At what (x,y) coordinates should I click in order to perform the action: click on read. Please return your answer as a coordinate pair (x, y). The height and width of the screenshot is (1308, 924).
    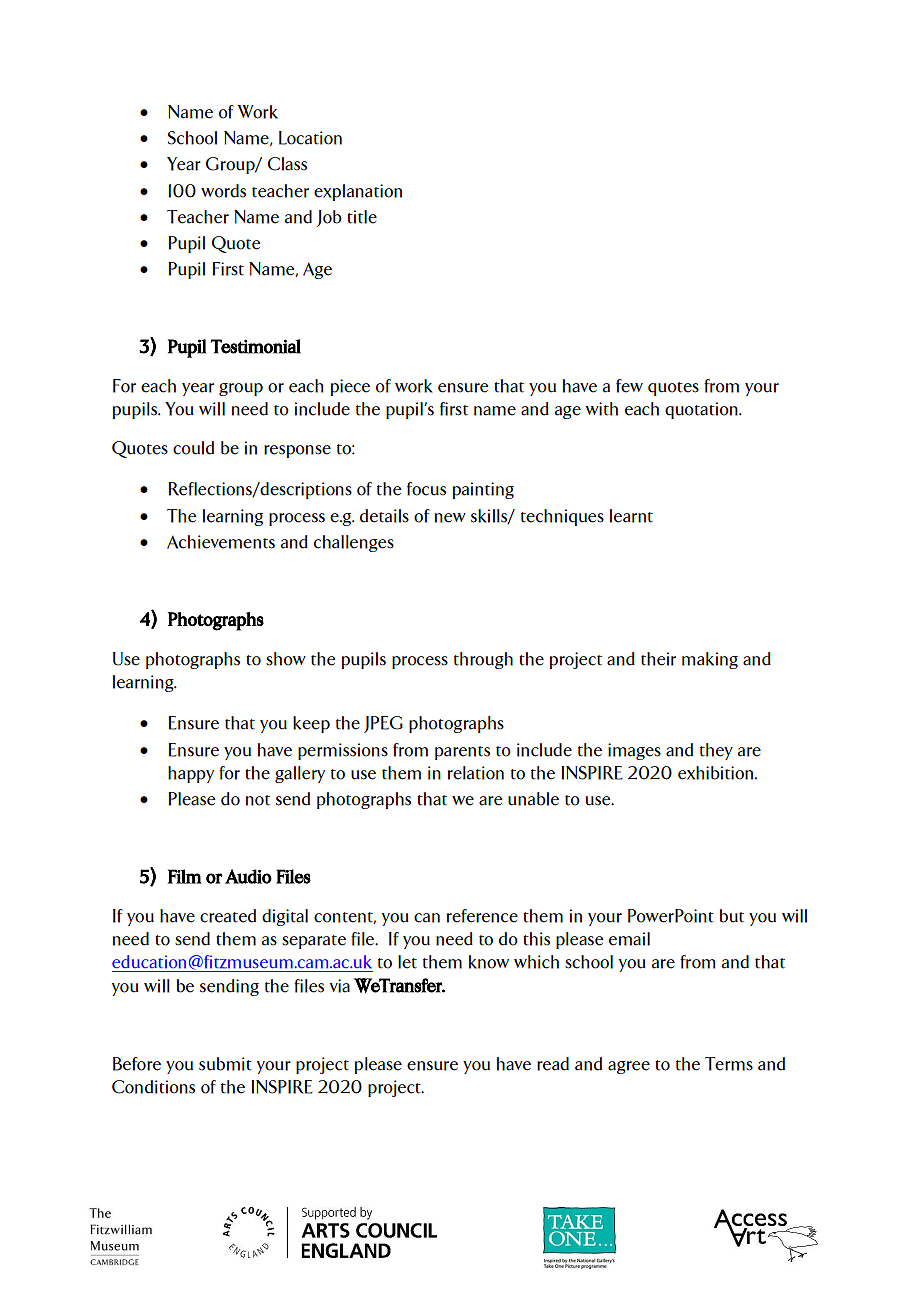
    Looking at the image, I should click on (553, 1064).
